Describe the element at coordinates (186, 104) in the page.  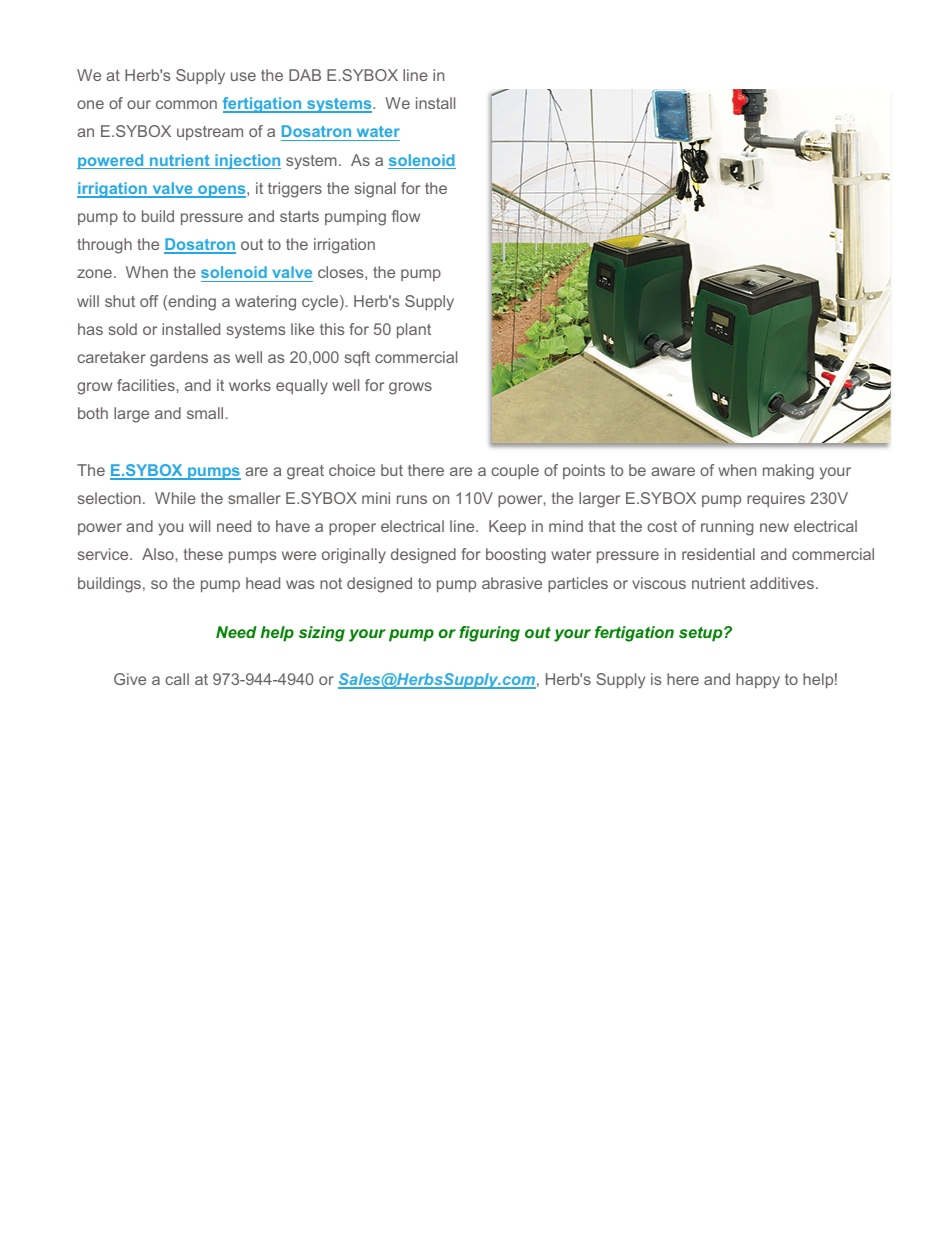
I see `common` at that location.
